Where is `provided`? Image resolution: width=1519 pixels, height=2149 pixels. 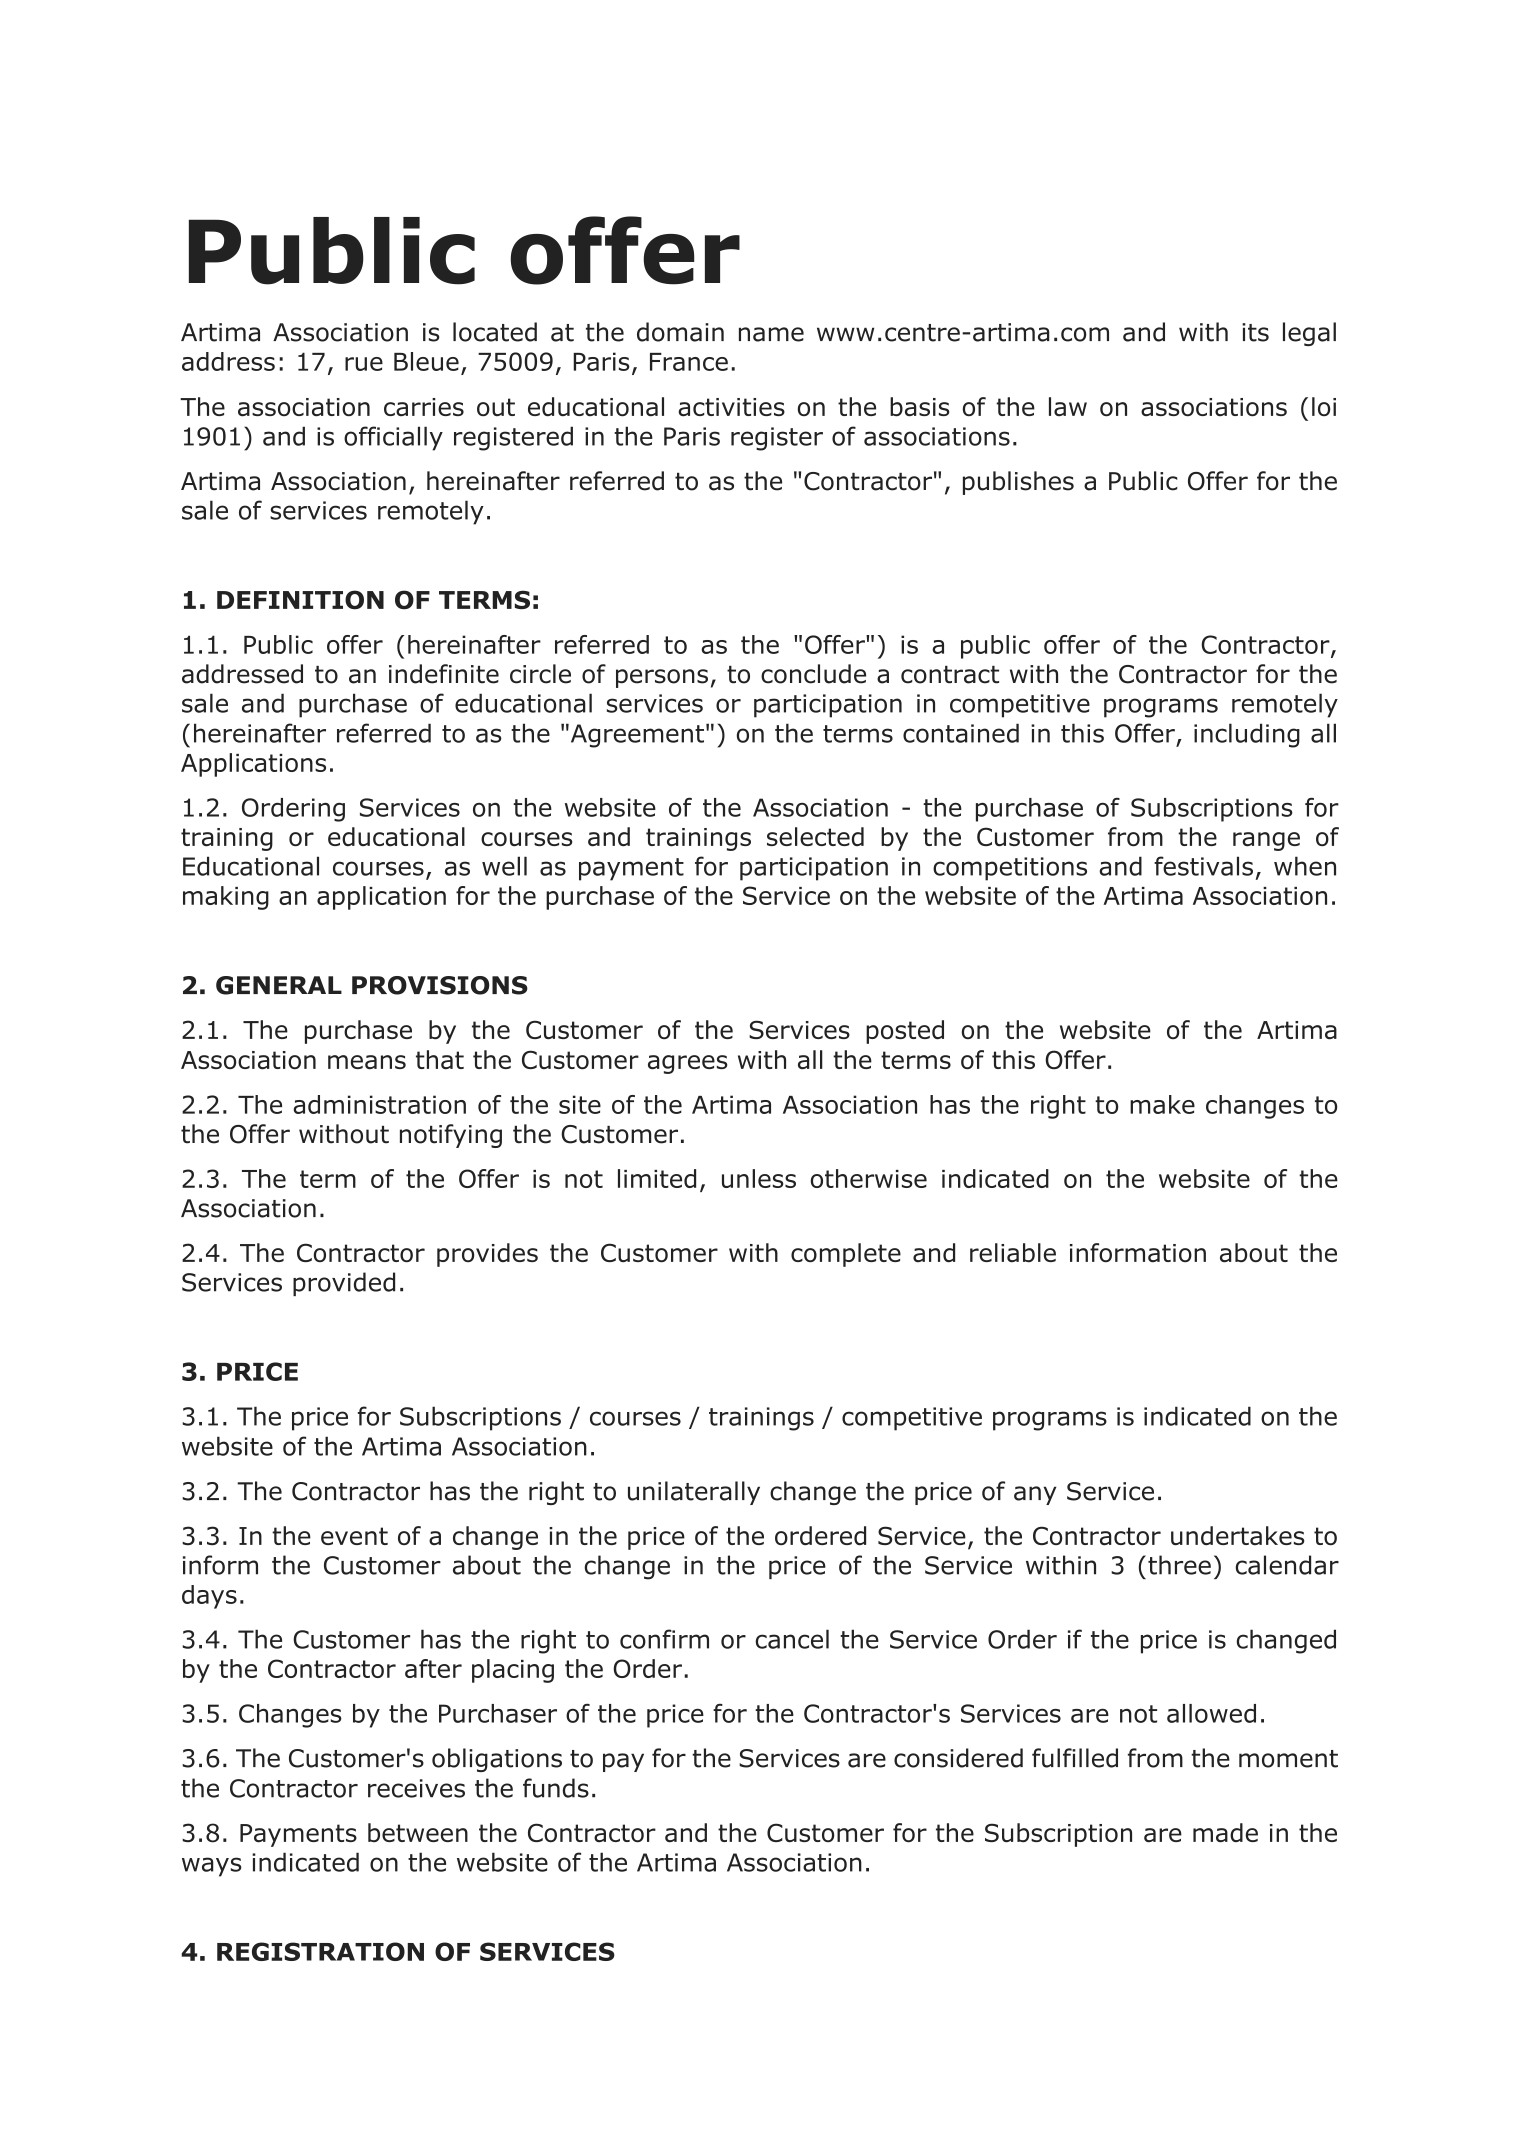
provided is located at coordinates (344, 1284).
